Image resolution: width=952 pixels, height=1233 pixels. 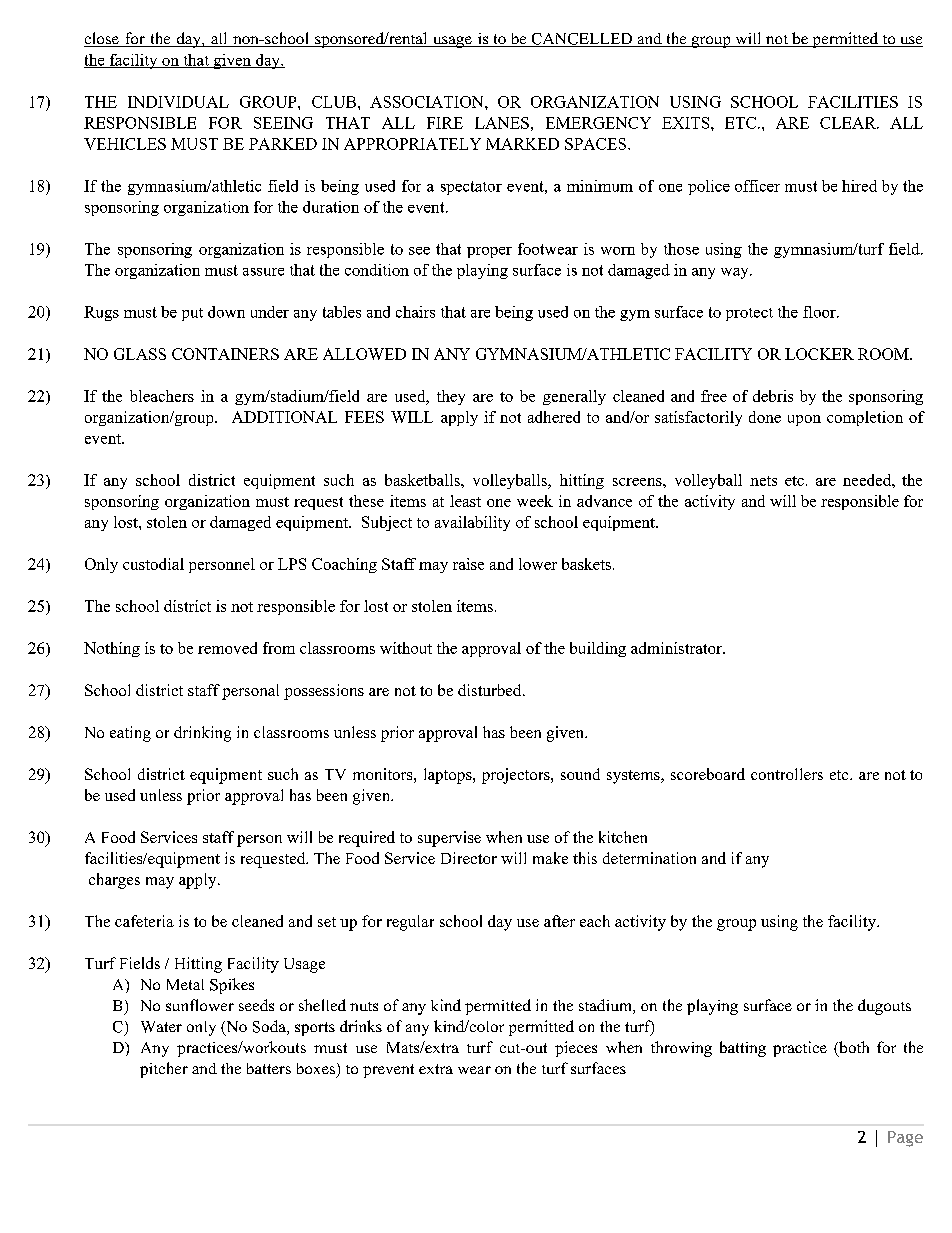 I want to click on custodial, so click(x=153, y=564).
